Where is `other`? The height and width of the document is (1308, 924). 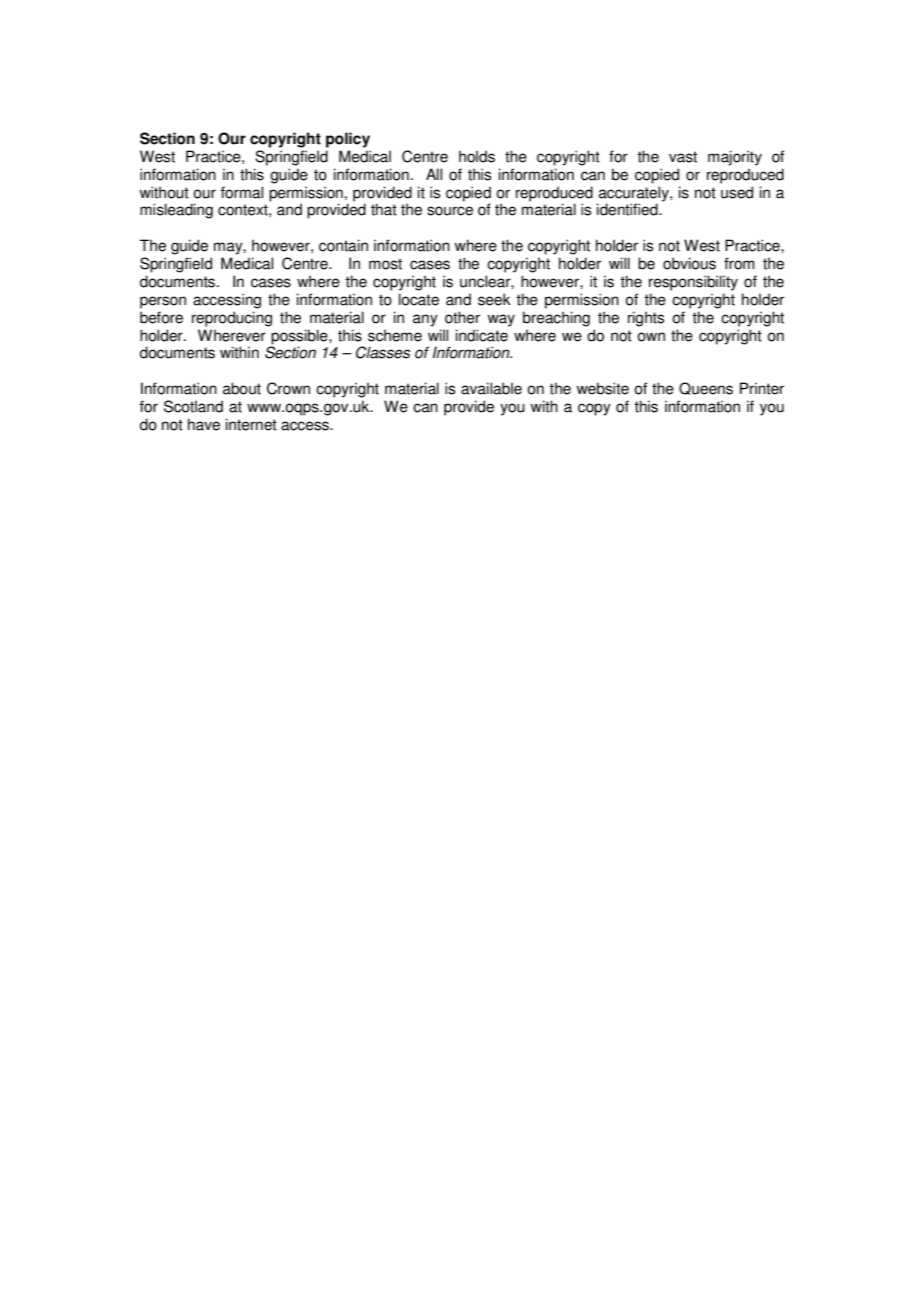 other is located at coordinates (462, 317).
